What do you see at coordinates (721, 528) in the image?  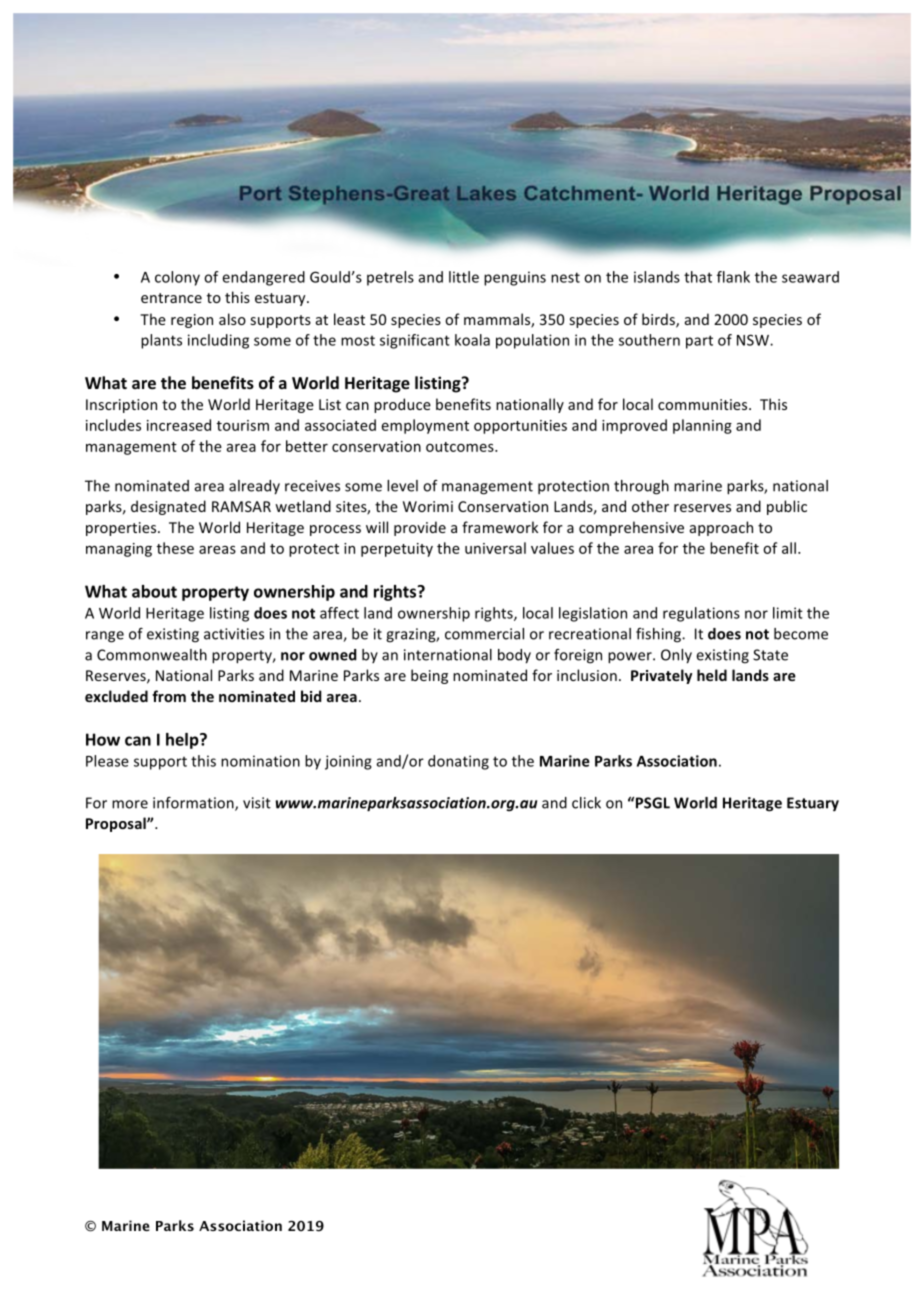 I see `approach` at bounding box center [721, 528].
